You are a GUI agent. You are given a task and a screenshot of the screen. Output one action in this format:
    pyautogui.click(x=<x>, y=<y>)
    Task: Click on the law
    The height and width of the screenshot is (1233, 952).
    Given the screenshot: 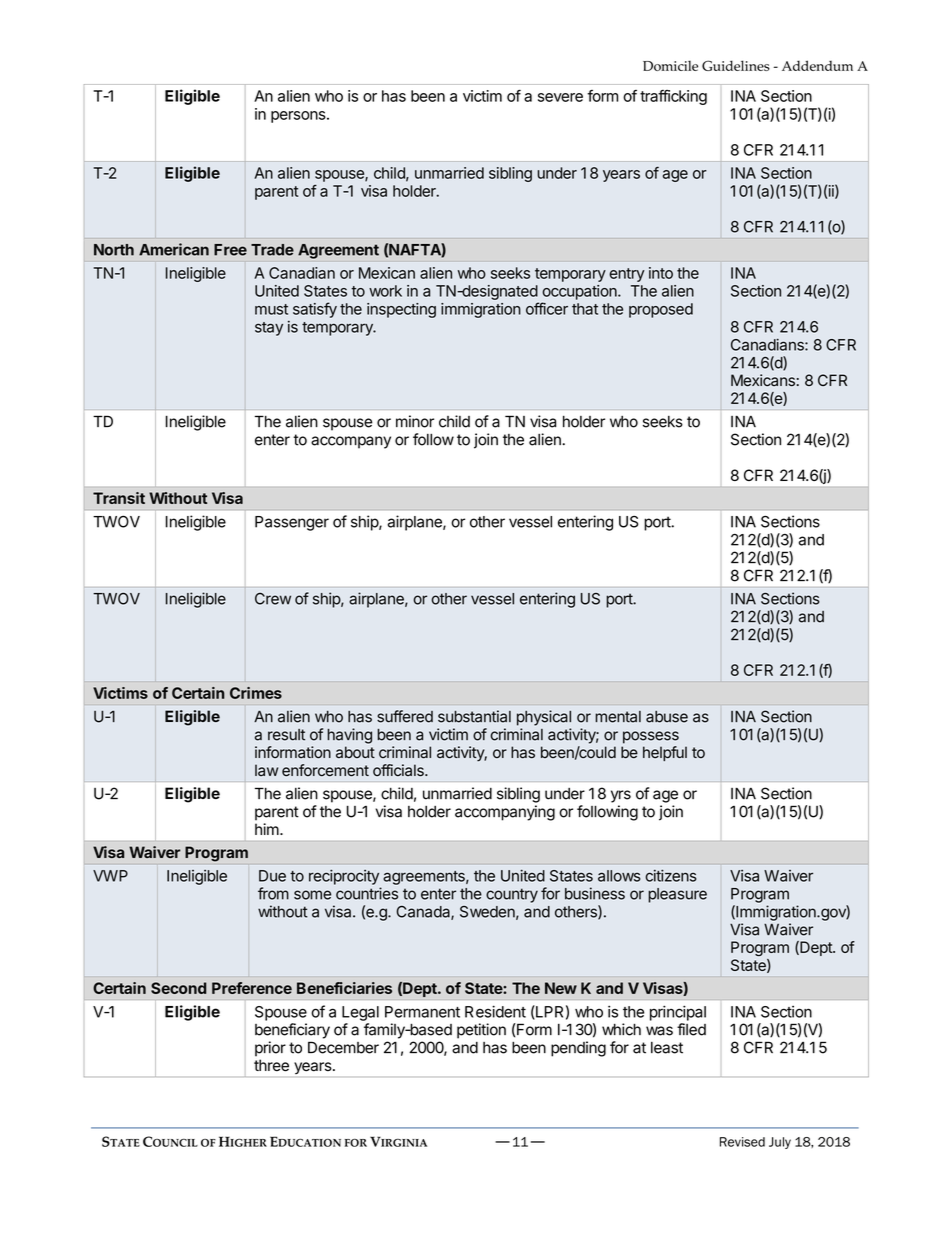 What is the action you would take?
    pyautogui.click(x=266, y=770)
